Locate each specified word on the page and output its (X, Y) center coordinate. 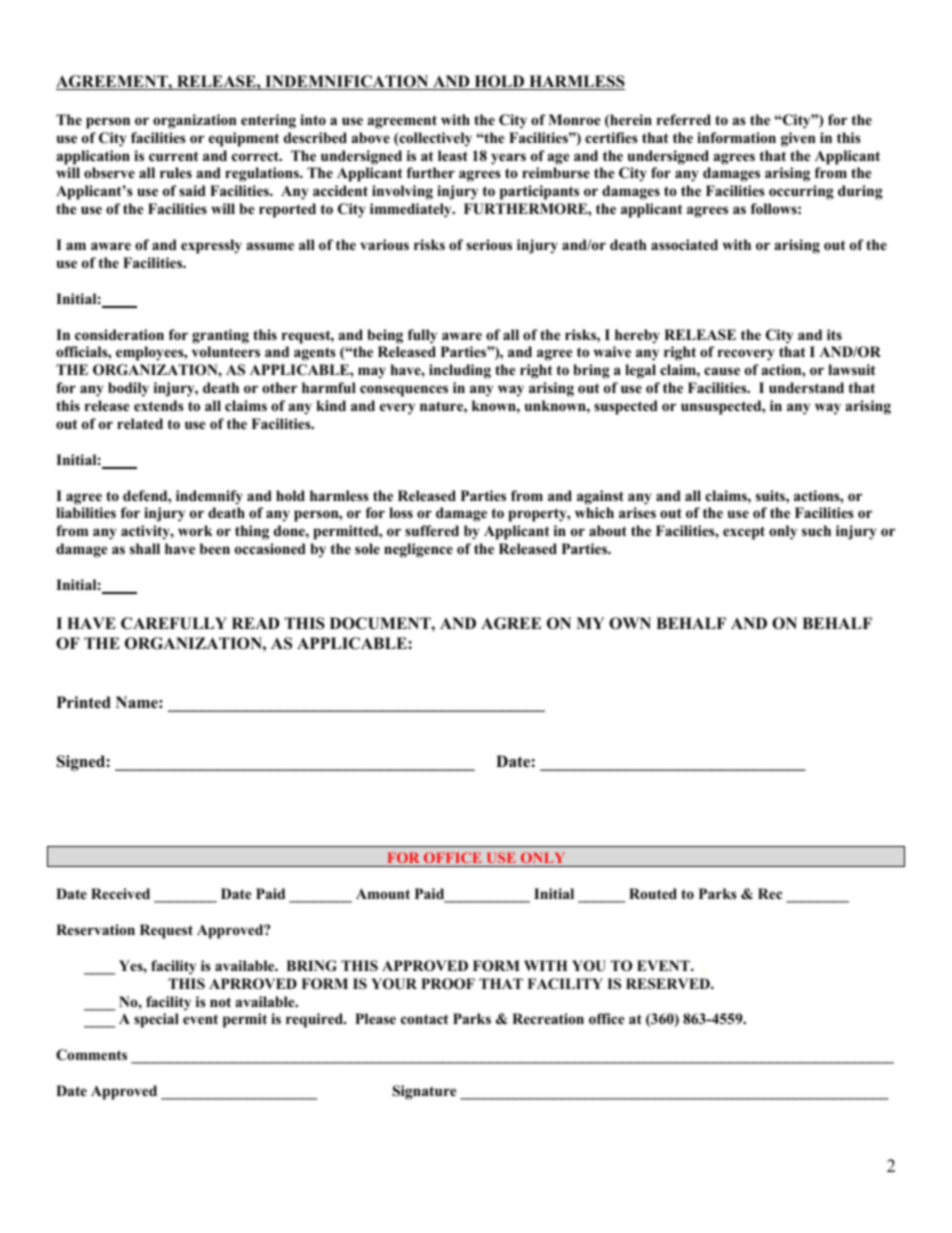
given (798, 139)
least (453, 155)
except (744, 533)
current (173, 156)
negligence (418, 550)
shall (145, 548)
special (156, 1020)
